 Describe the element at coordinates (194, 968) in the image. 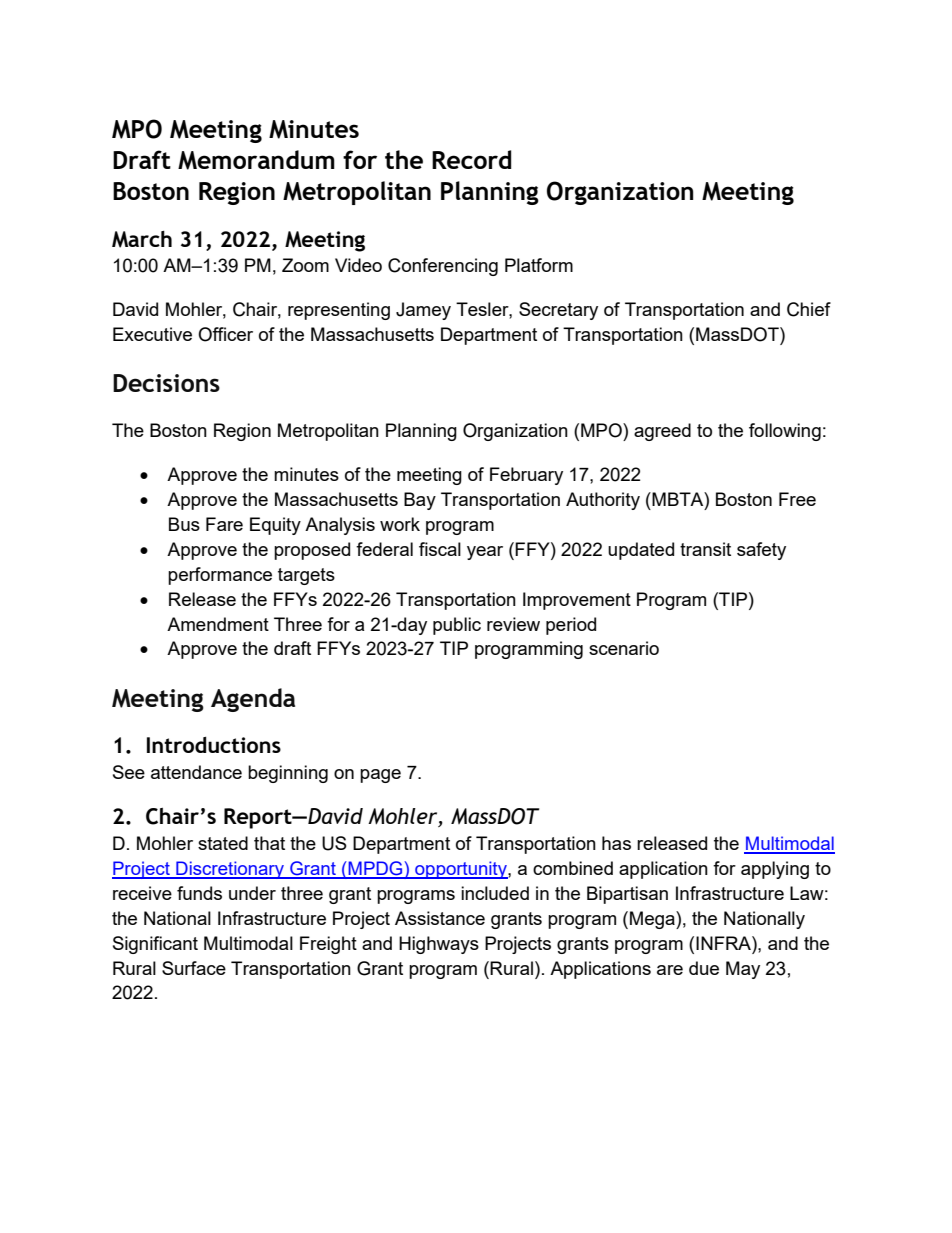

I see `Surface` at that location.
